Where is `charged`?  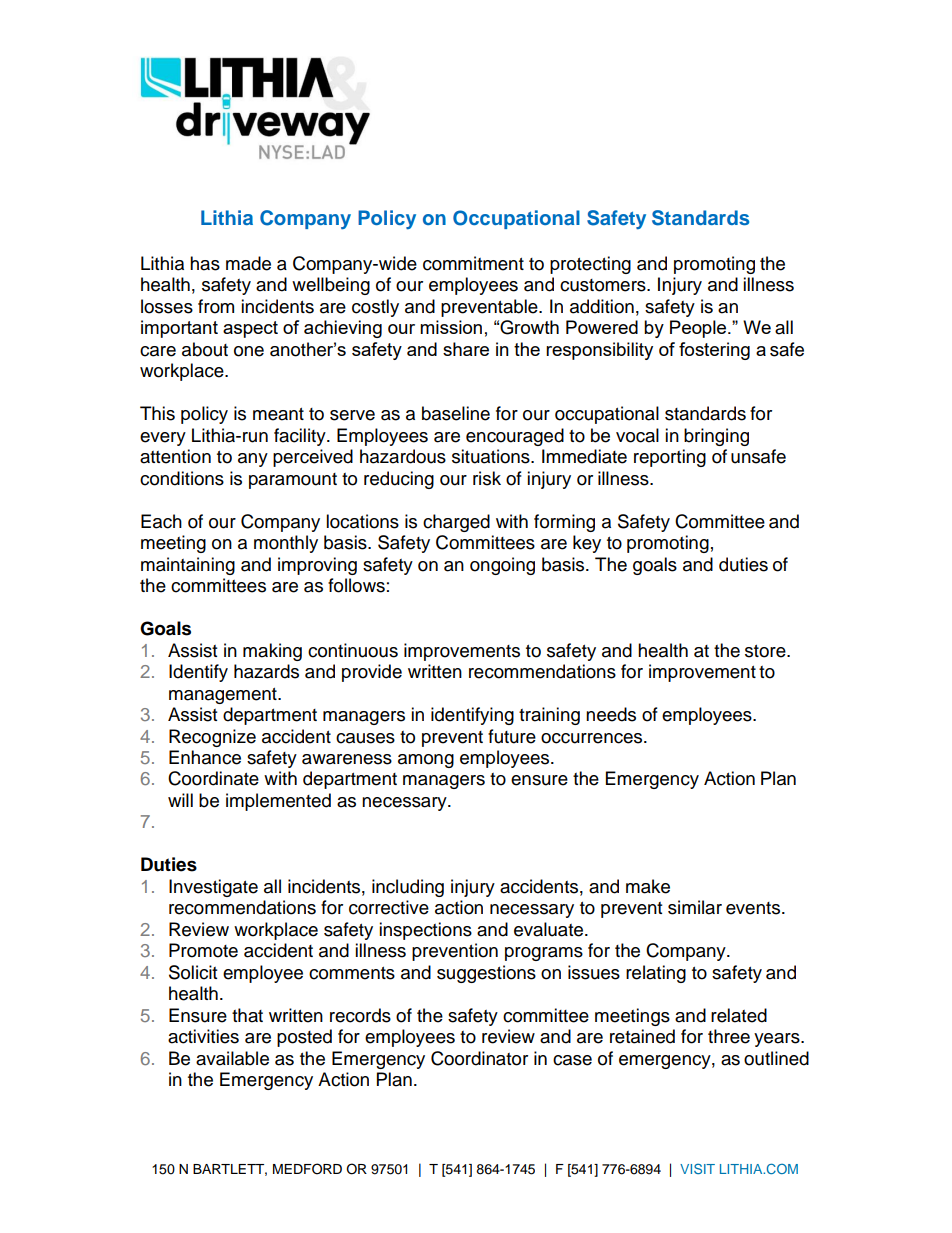 charged is located at coordinates (456, 523).
